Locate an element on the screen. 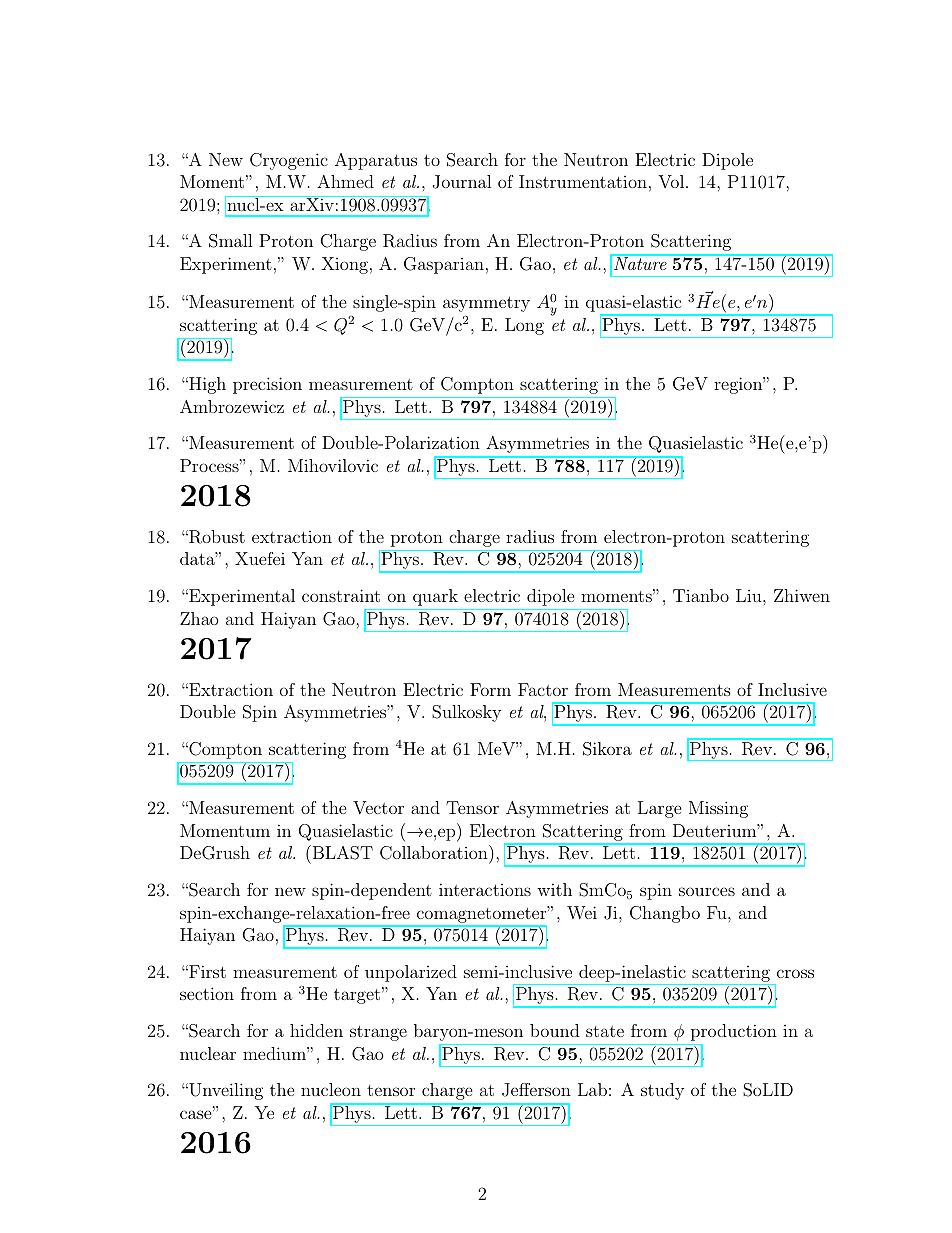 This screenshot has height=1233, width=952. study is located at coordinates (662, 1091).
